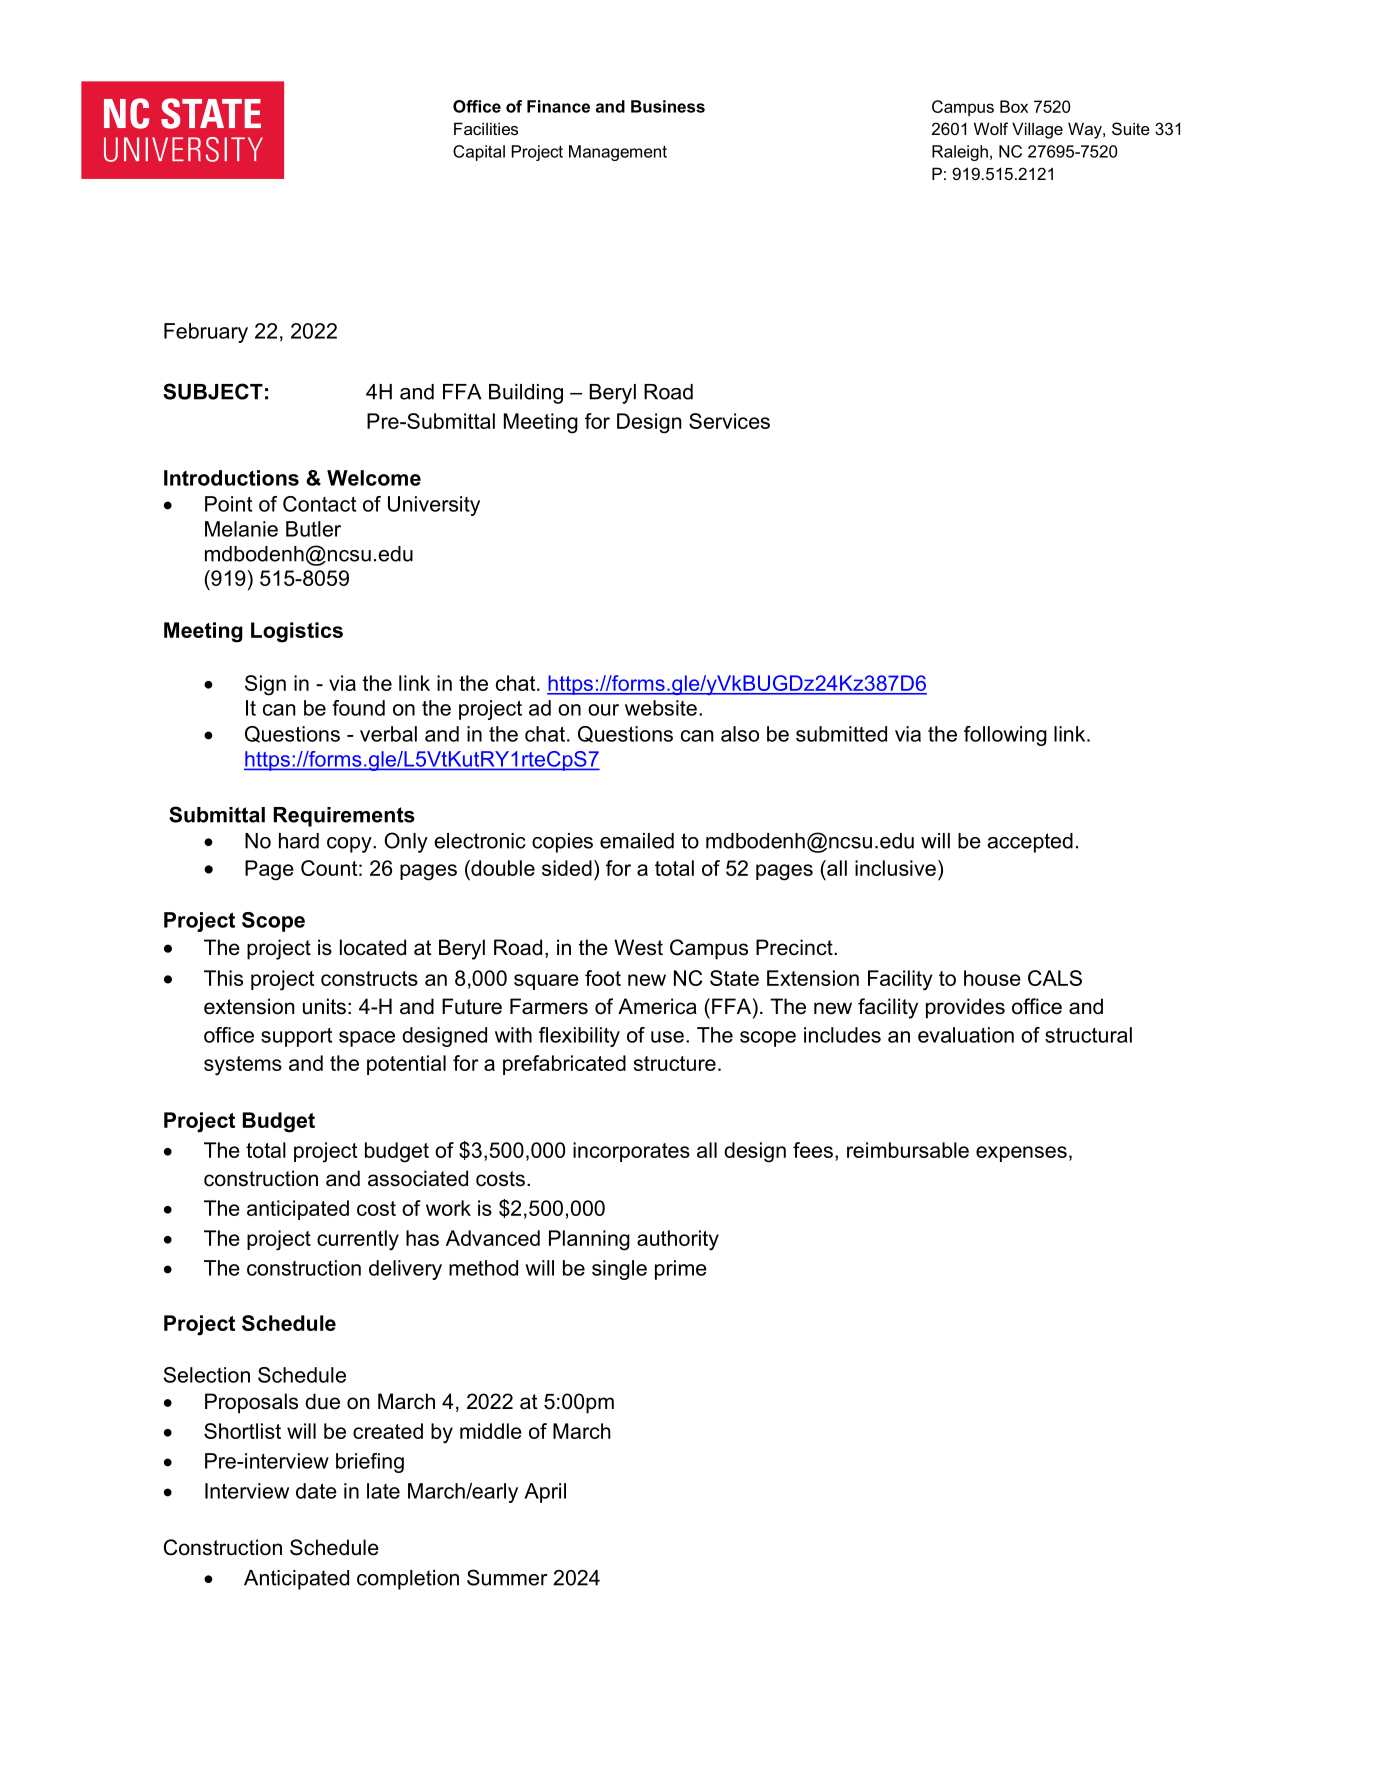  Describe the element at coordinates (618, 153) in the document. I see `Management` at that location.
